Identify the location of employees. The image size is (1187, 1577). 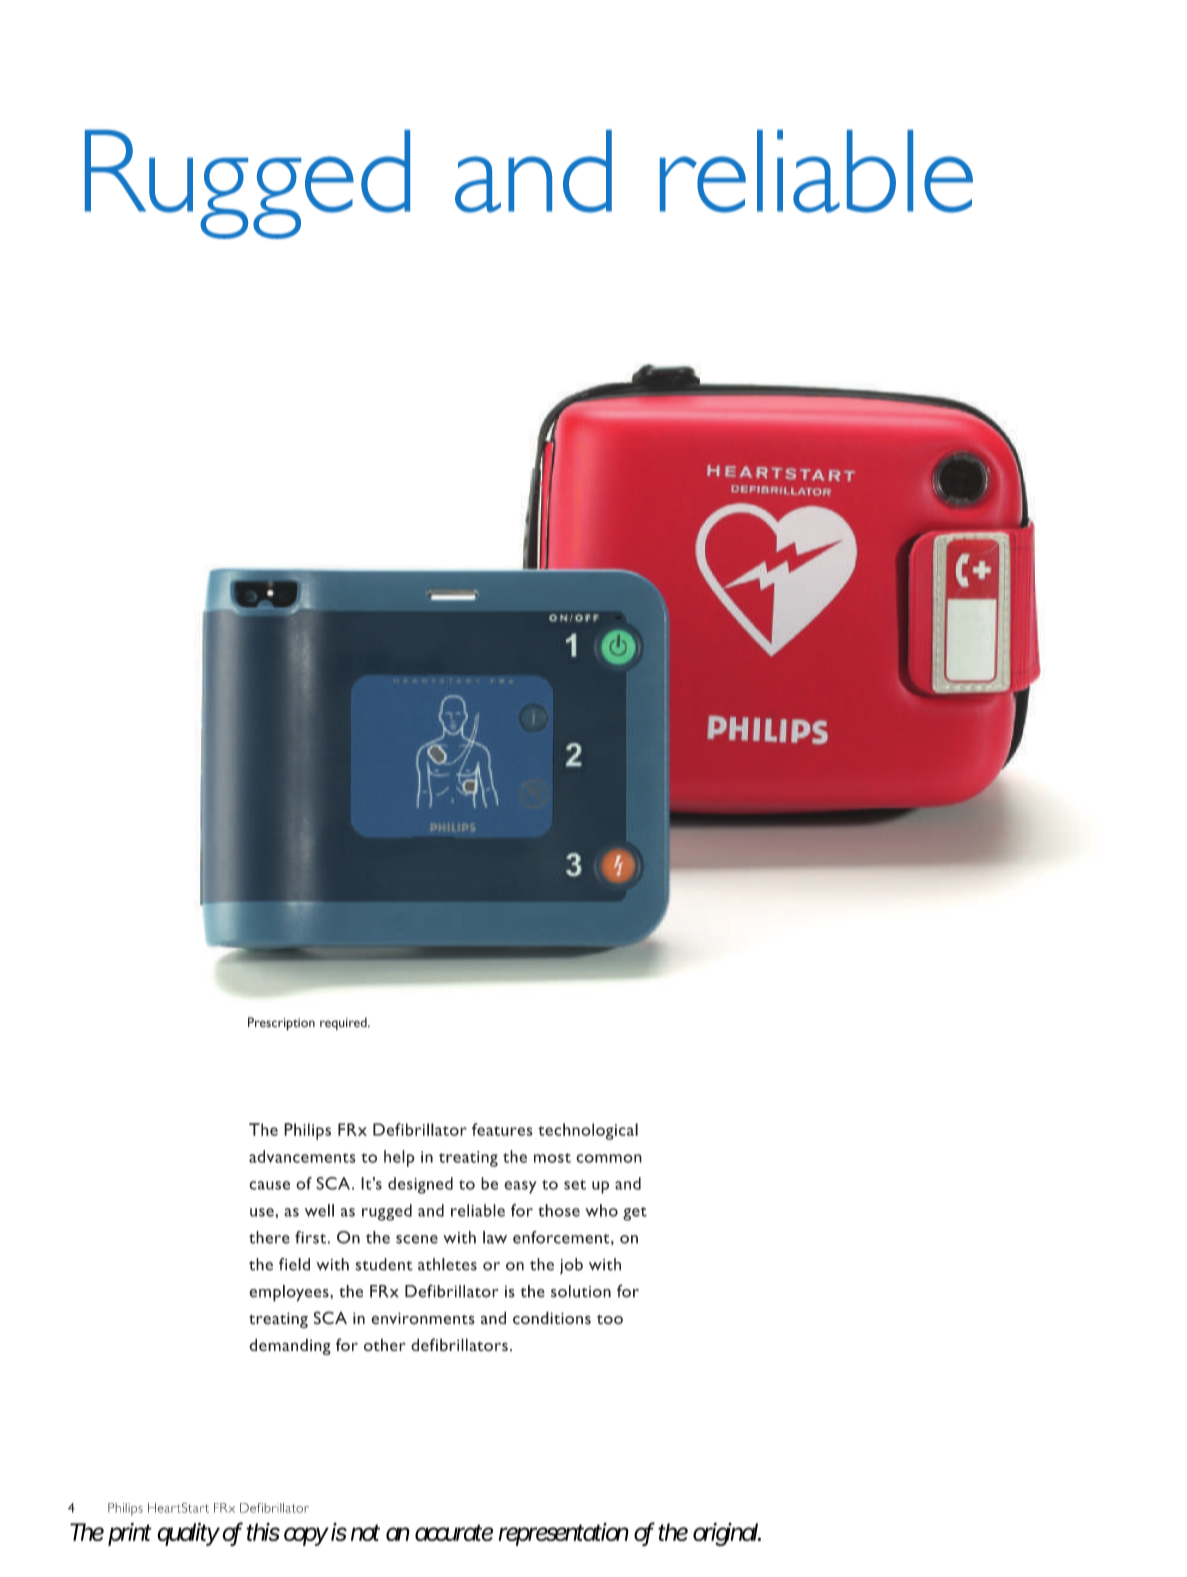
(290, 1293).
